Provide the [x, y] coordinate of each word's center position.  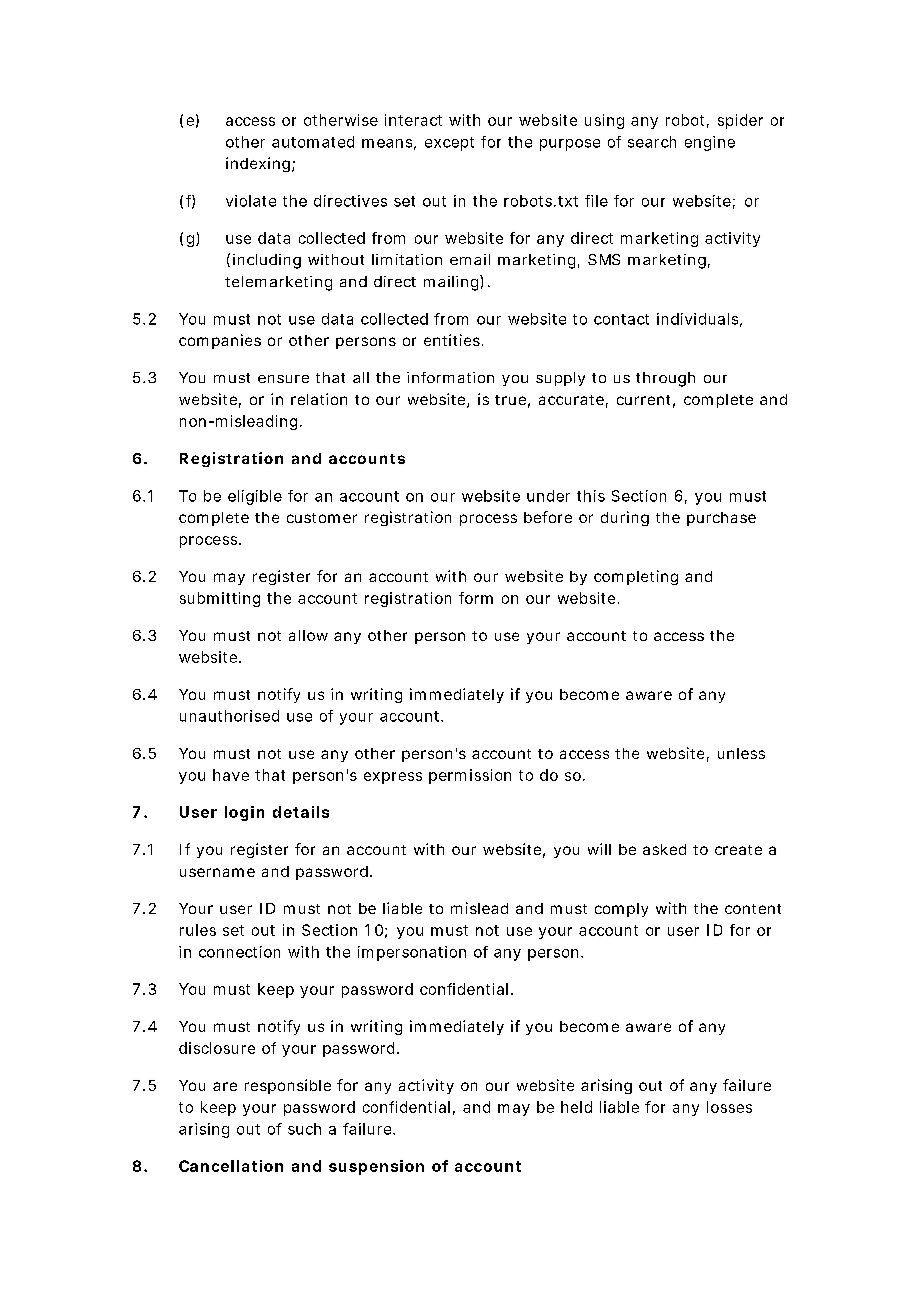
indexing [260, 164]
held [576, 1107]
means [389, 144]
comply [621, 910]
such [304, 1129]
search [652, 142]
